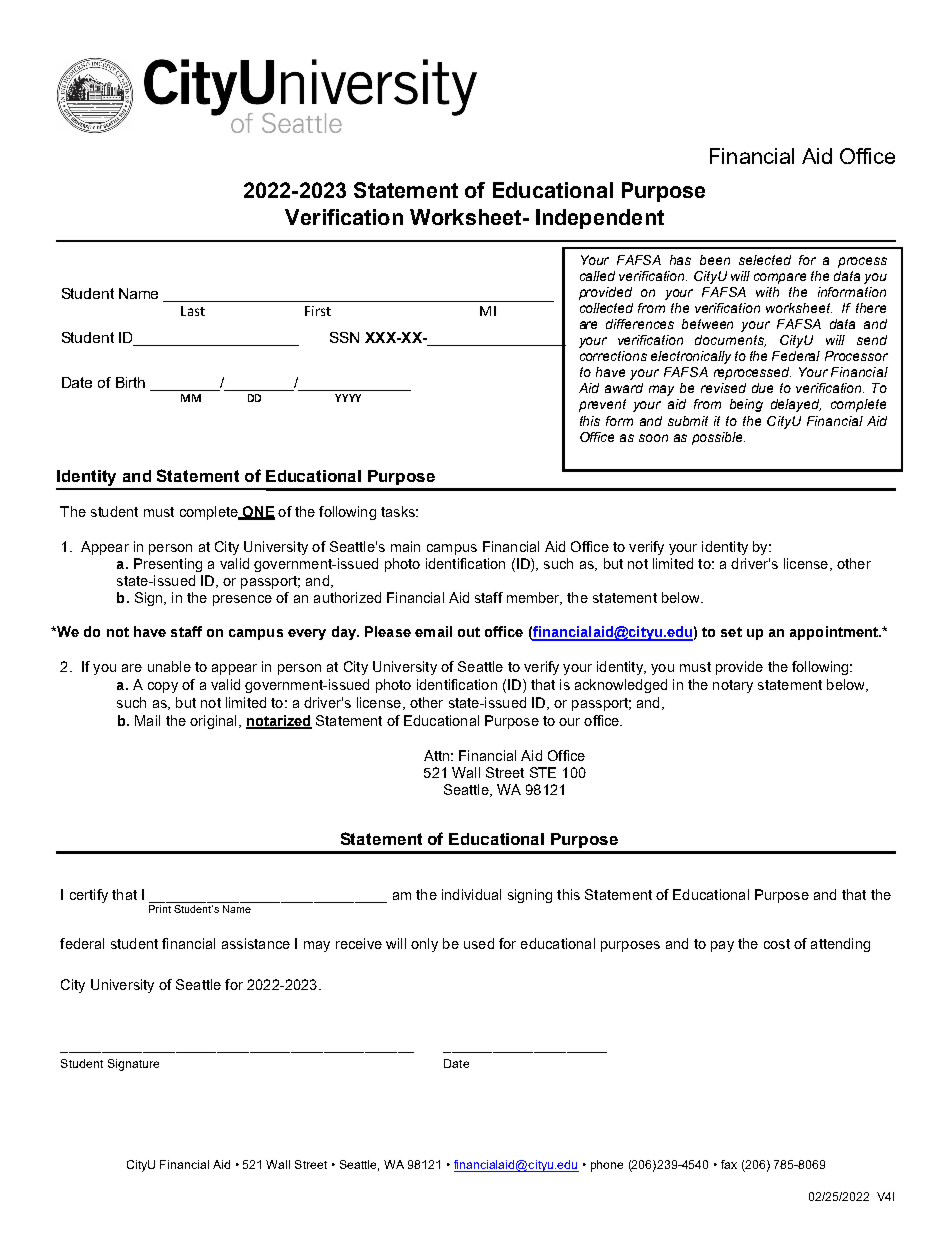 The image size is (952, 1233). What do you see at coordinates (729, 1164) in the screenshot?
I see `fax` at bounding box center [729, 1164].
